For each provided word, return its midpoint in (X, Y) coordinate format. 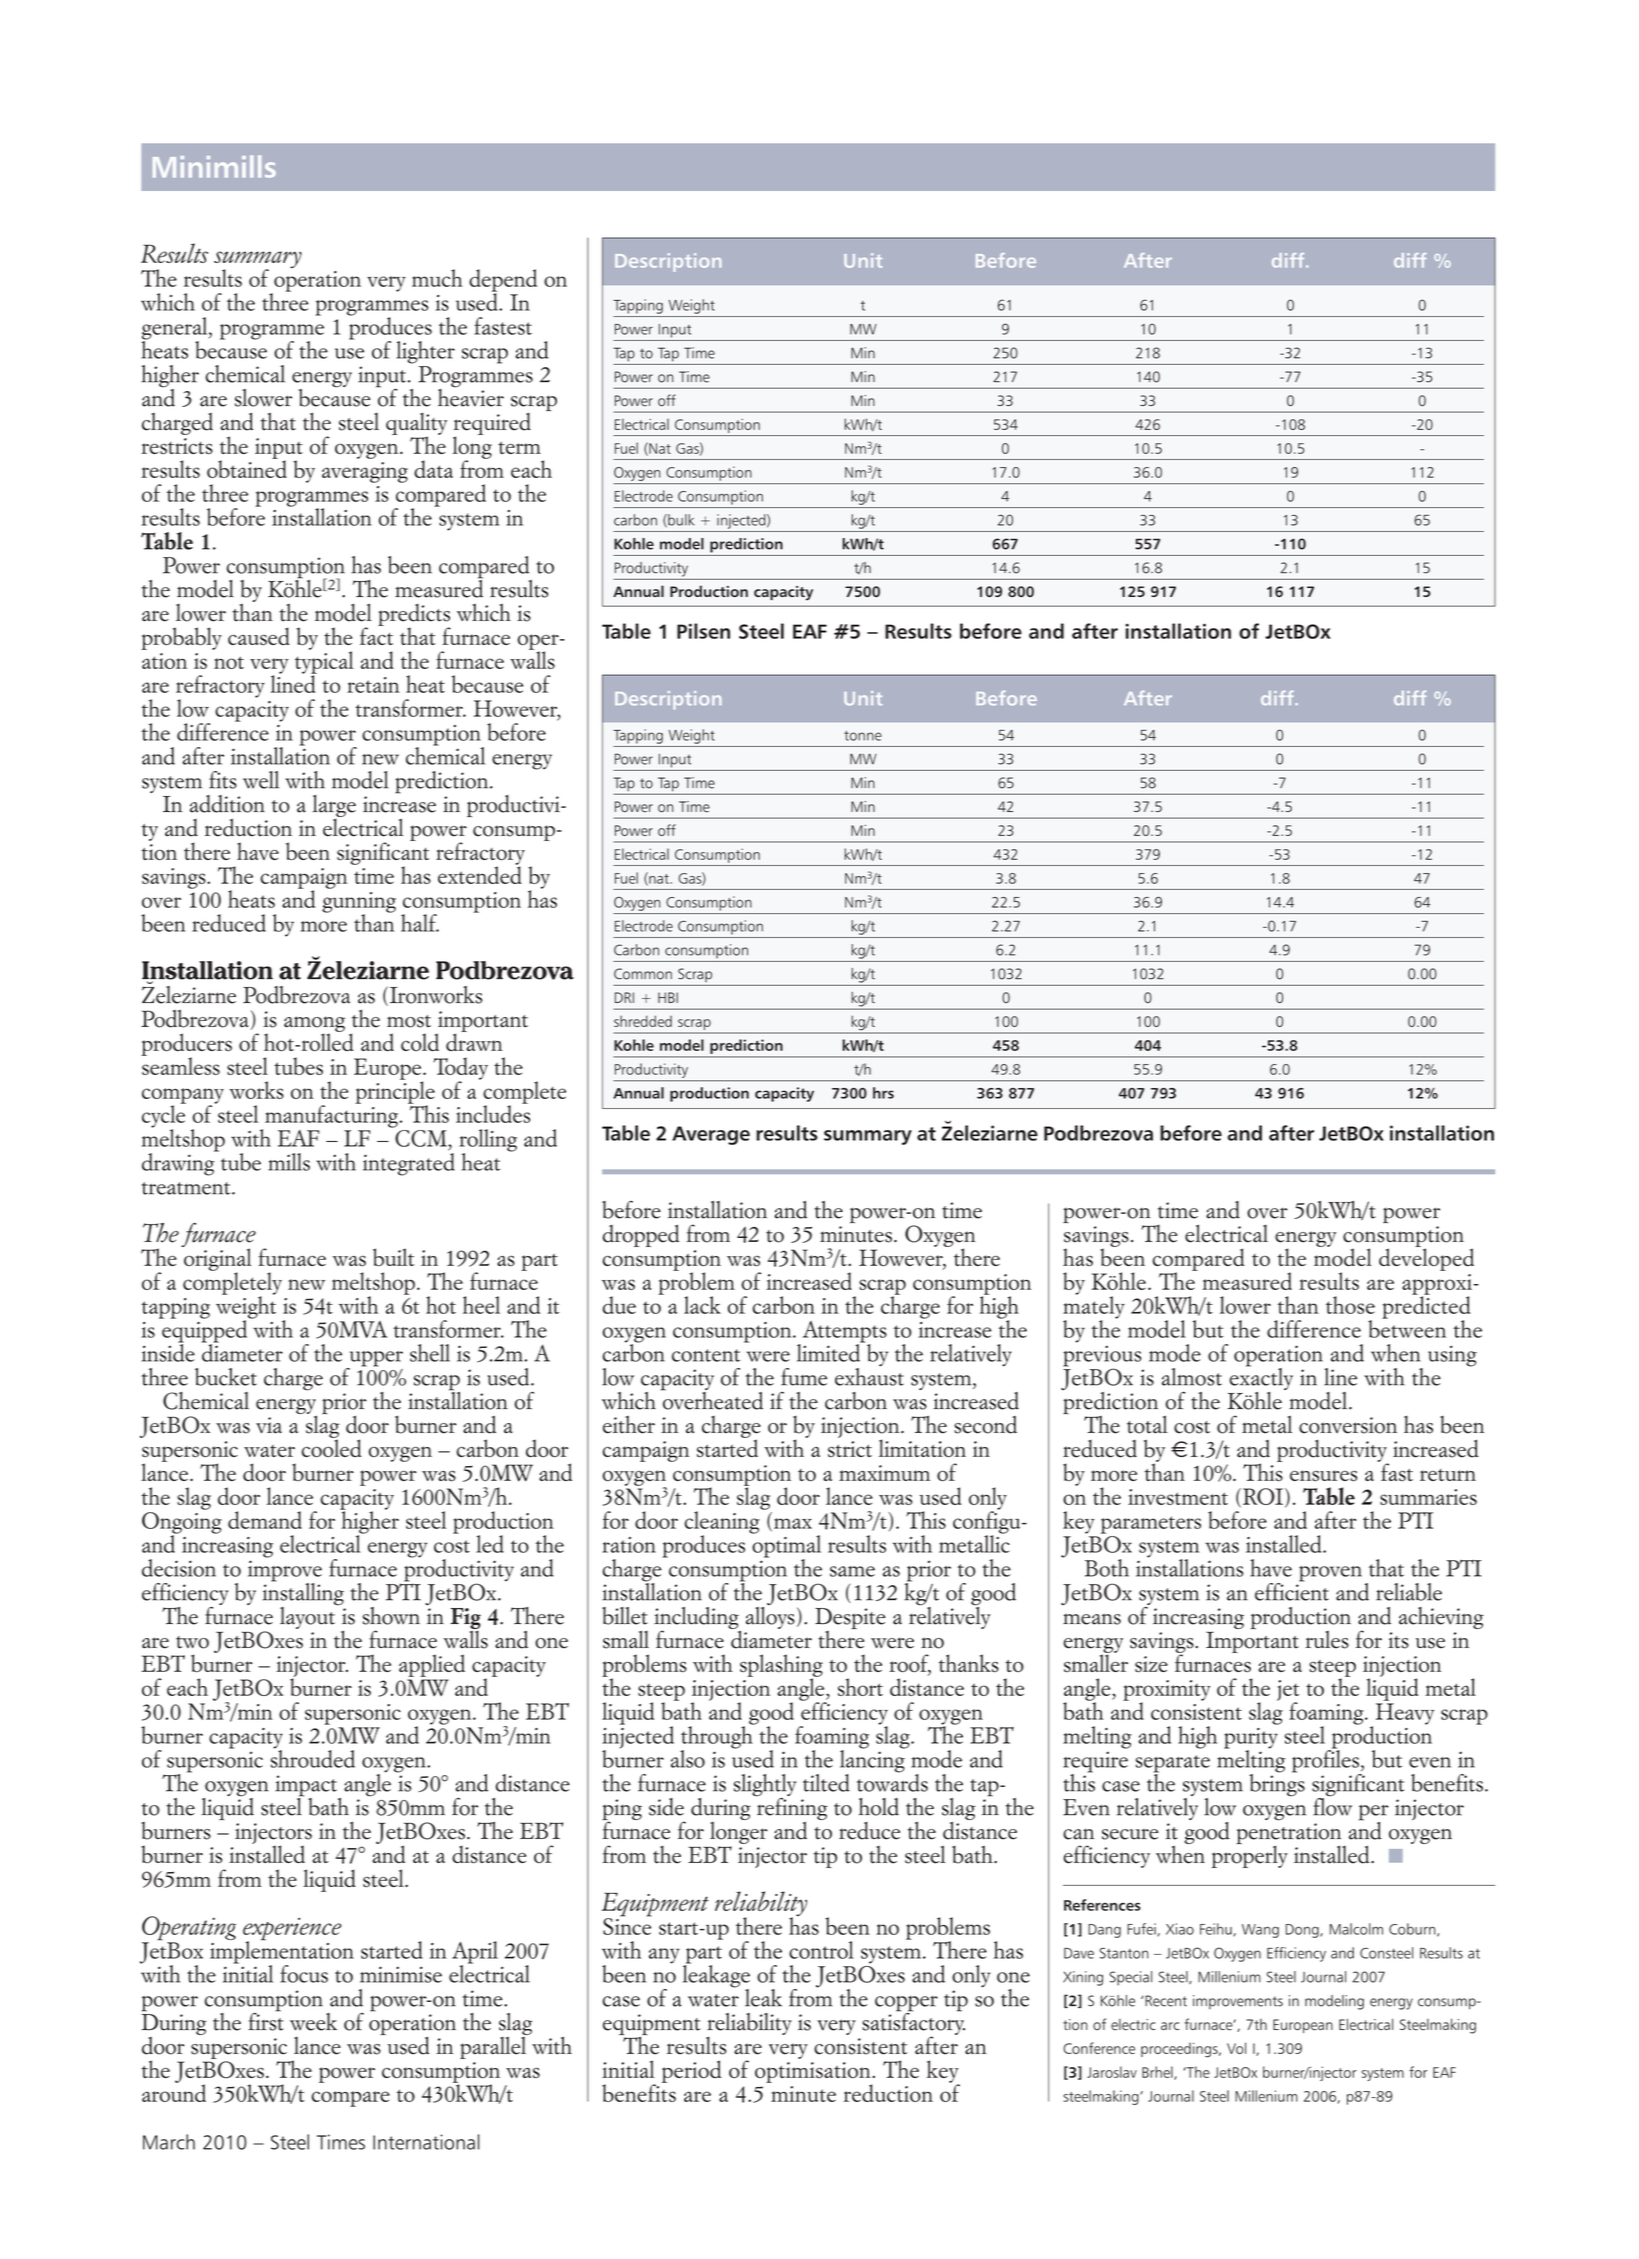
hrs (883, 1093)
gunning (359, 903)
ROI (1263, 1496)
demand (265, 1520)
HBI (668, 997)
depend (503, 281)
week (313, 2022)
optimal (786, 1546)
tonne (863, 736)
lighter (425, 352)
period (691, 2071)
